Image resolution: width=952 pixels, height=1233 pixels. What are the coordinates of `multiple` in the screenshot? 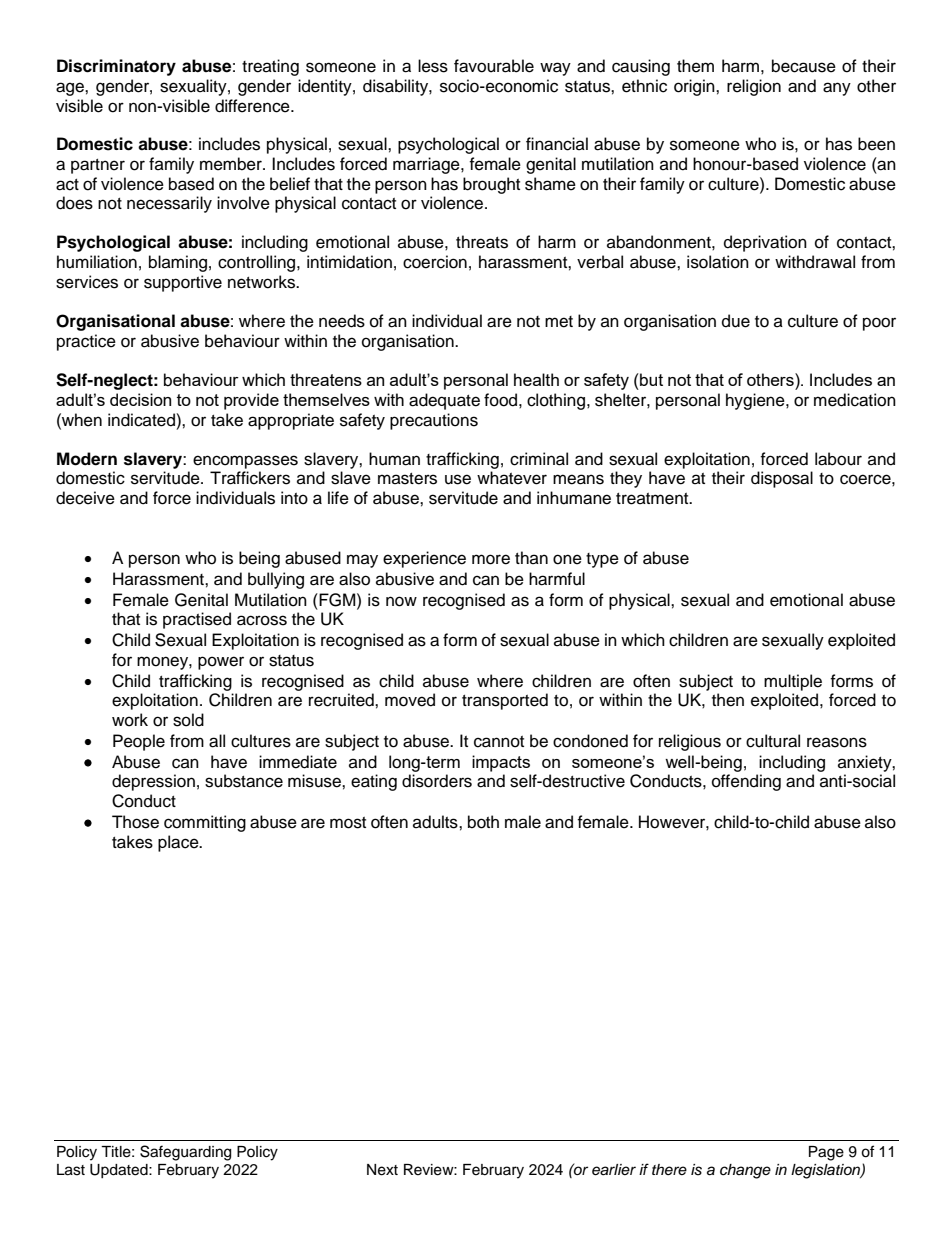 It's located at (793, 682).
